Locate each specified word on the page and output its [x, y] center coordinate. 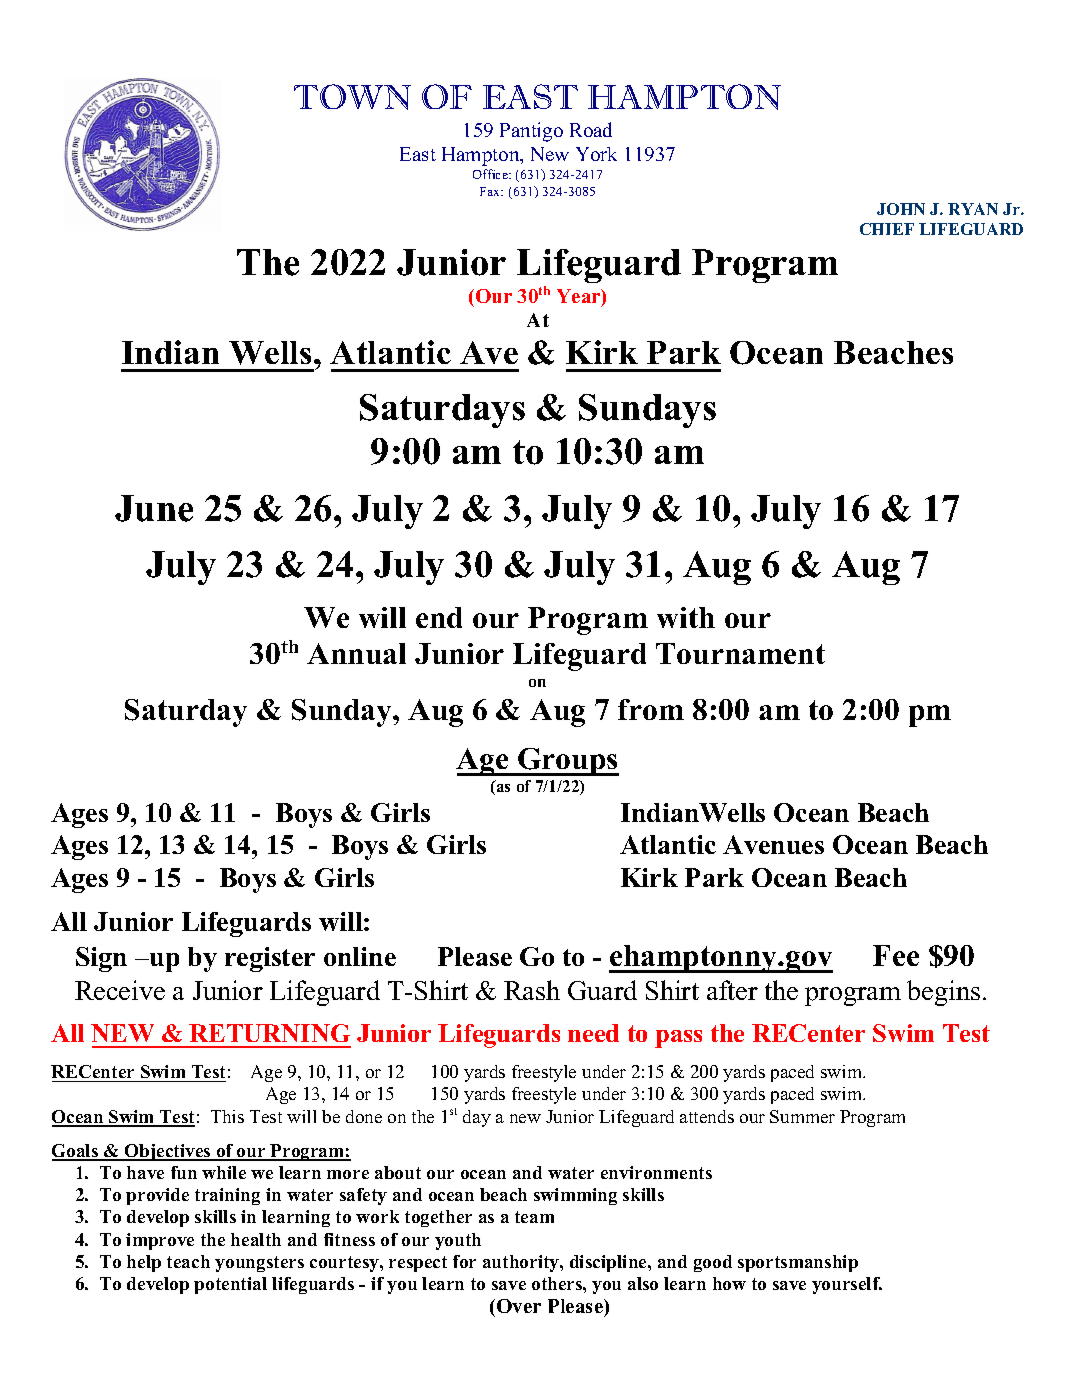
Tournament [740, 653]
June [154, 508]
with [686, 617]
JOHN [901, 209]
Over [519, 1306]
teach [188, 1261]
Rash [532, 990]
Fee [896, 955]
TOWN [352, 97]
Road [591, 129]
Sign [101, 959]
